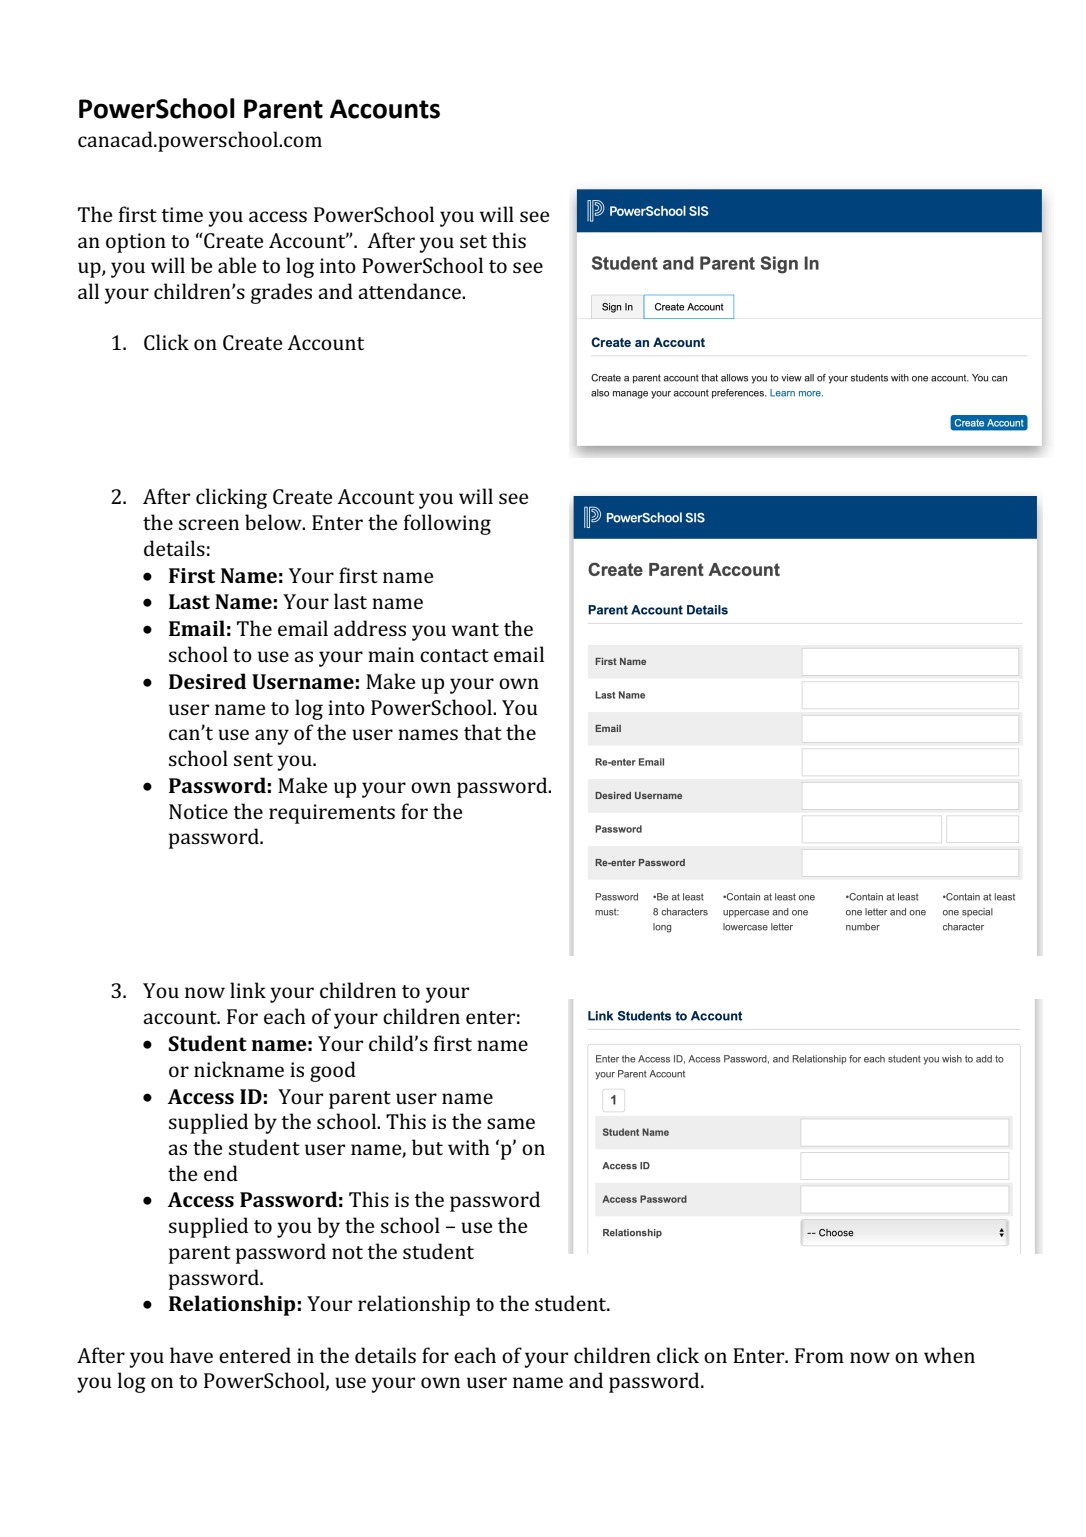 The height and width of the page is (1537, 1086). Describe the element at coordinates (473, 241) in the page. I see `set` at that location.
